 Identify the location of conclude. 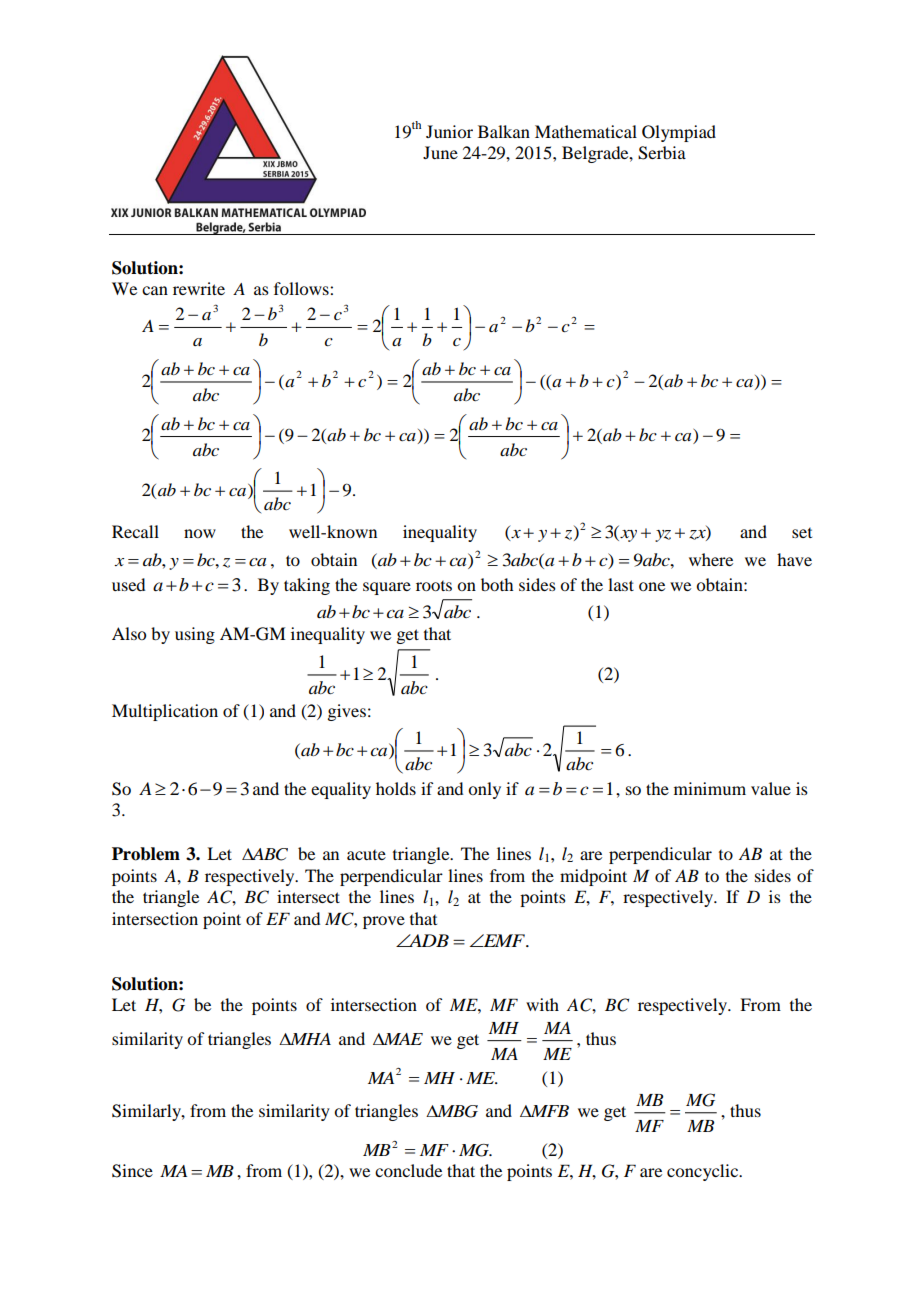
(408, 1170).
